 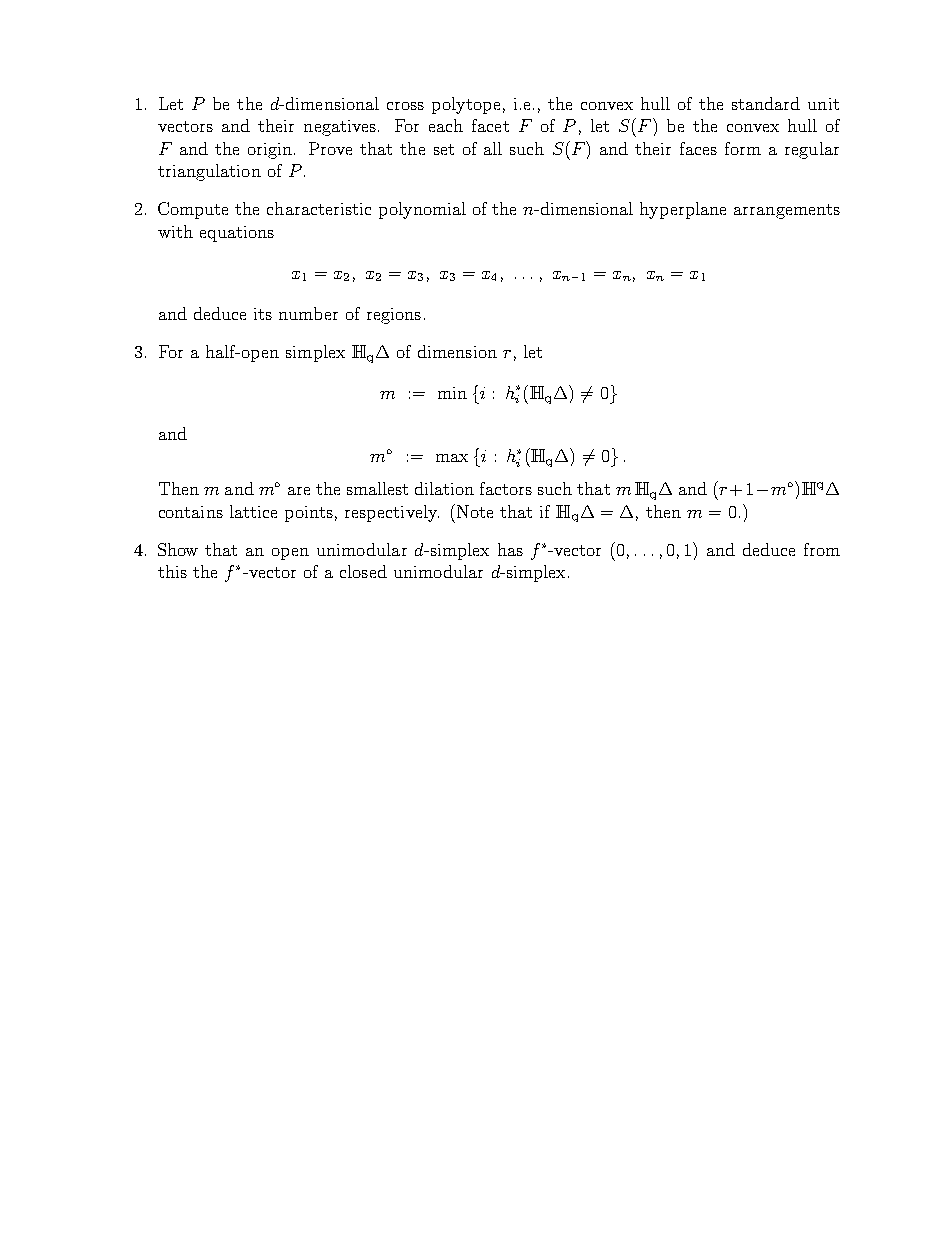 What do you see at coordinates (340, 128) in the screenshot?
I see `negatives` at bounding box center [340, 128].
